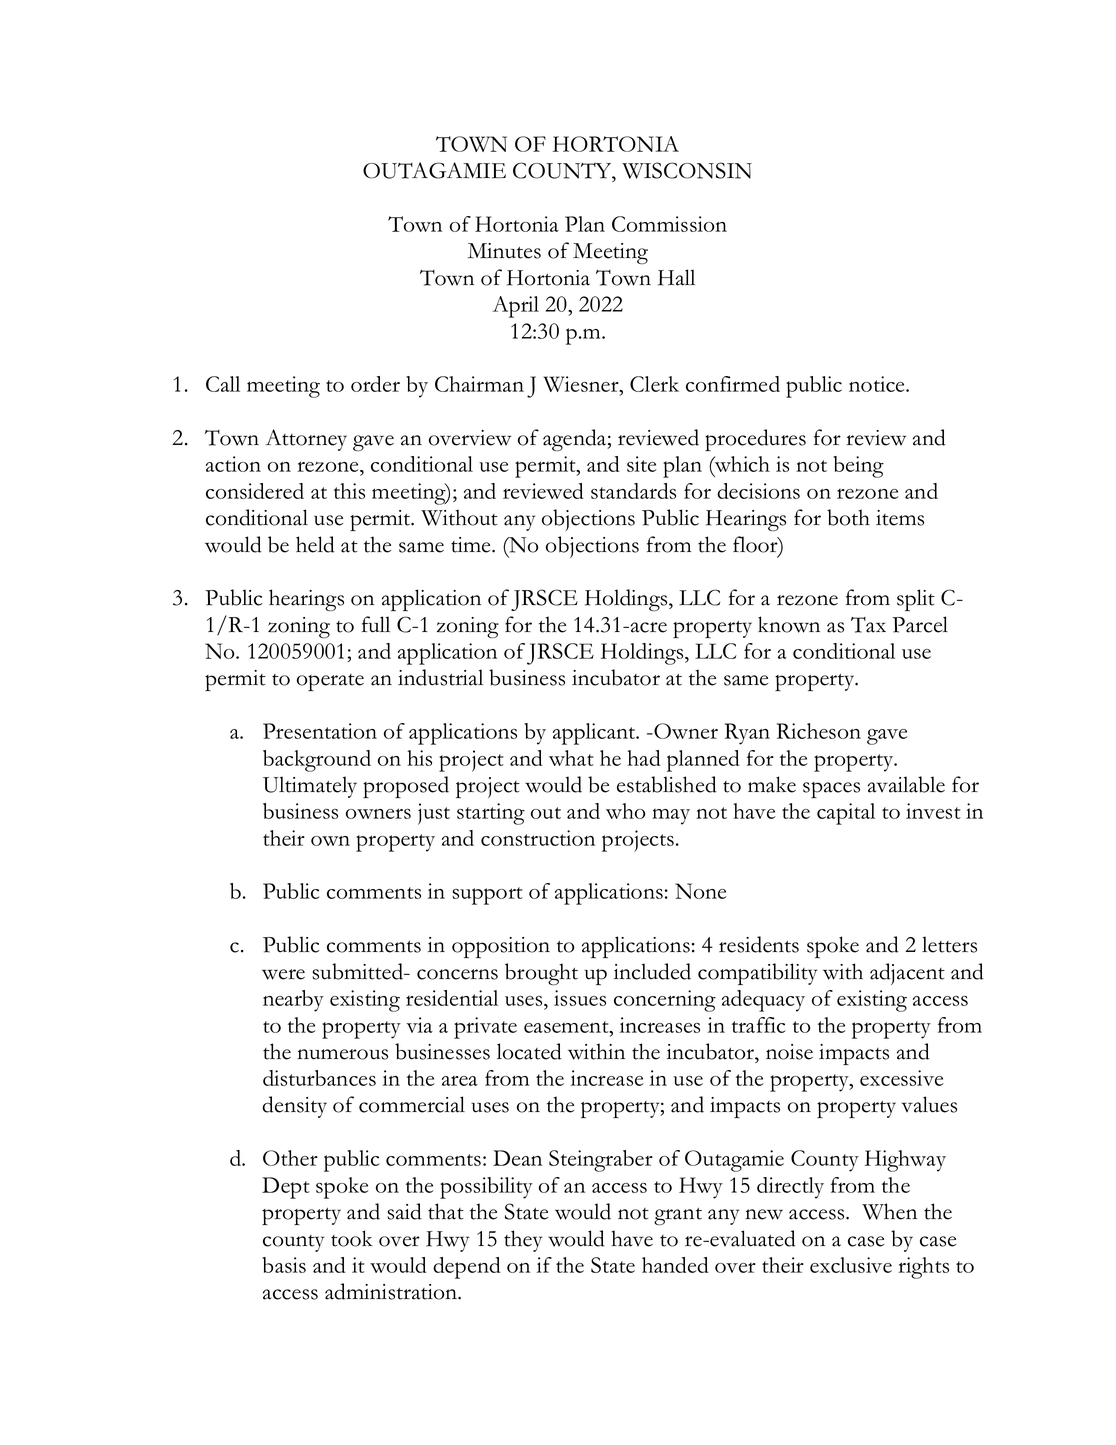 The image size is (1116, 1445). What do you see at coordinates (284, 1265) in the screenshot?
I see `basis` at bounding box center [284, 1265].
